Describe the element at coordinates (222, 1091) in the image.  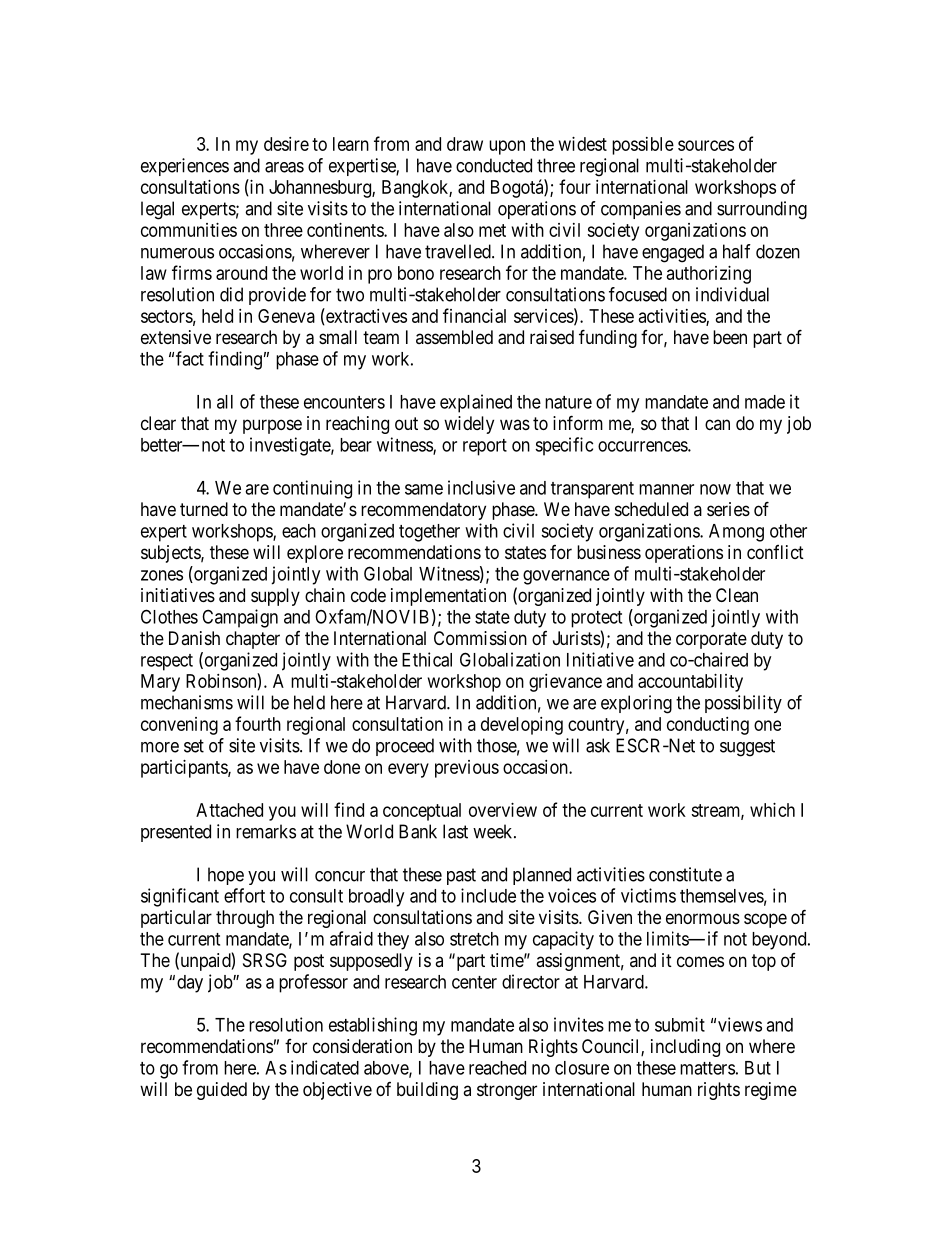
I see `guided` at that location.
